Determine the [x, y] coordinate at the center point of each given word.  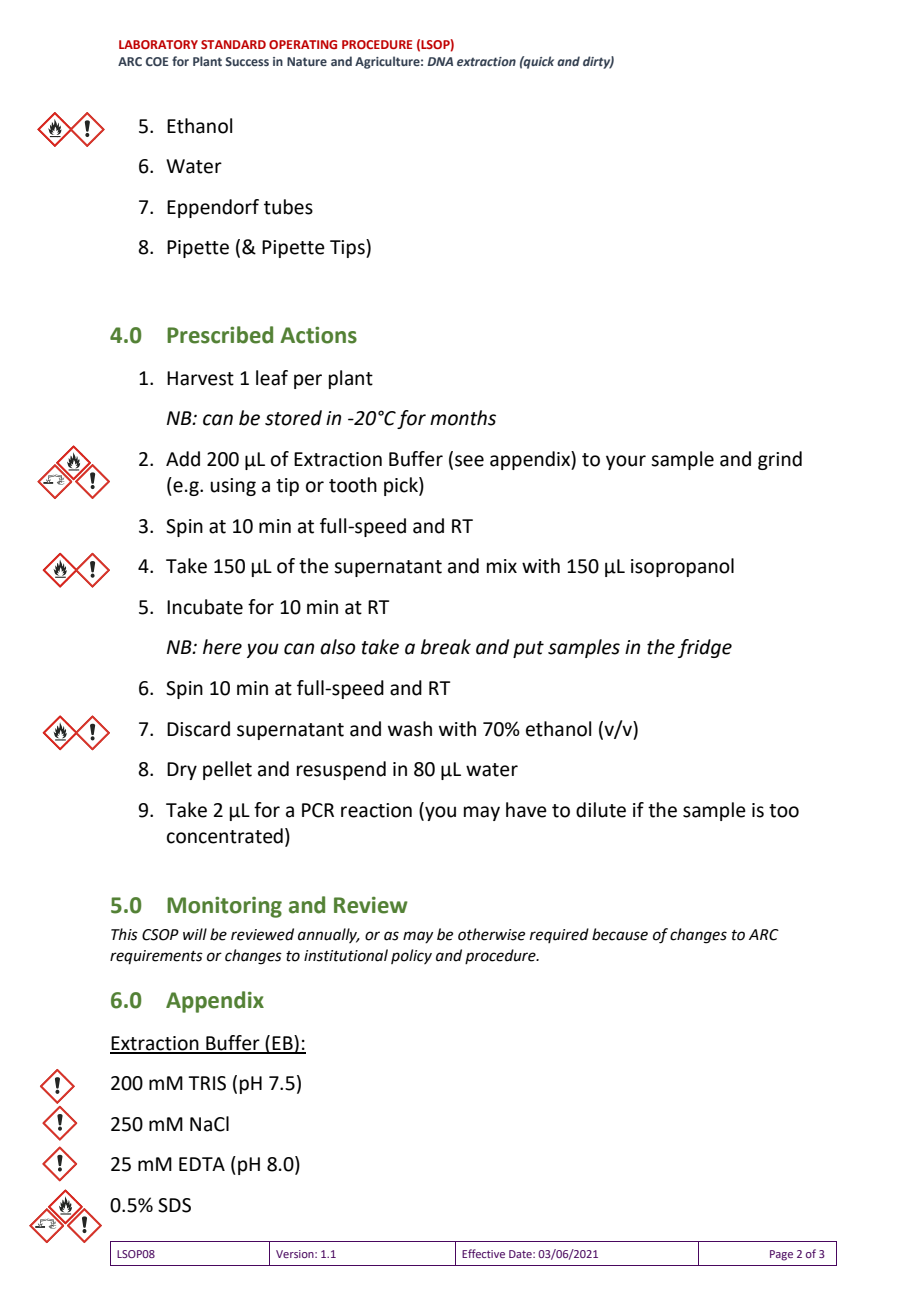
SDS [174, 1205]
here [222, 647]
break [446, 647]
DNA [440, 61]
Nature [307, 61]
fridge [705, 648]
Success [247, 61]
